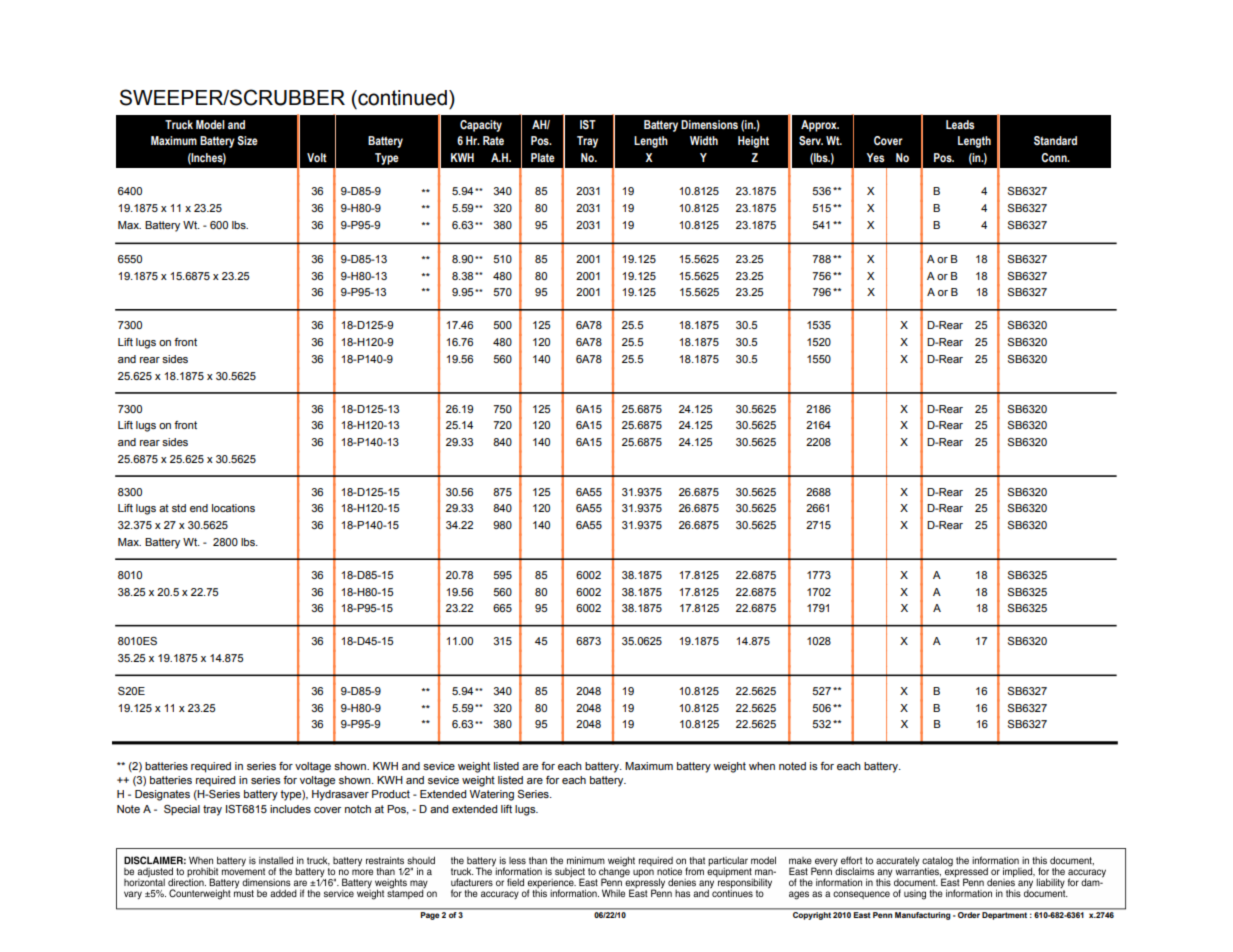  What do you see at coordinates (762, 766) in the screenshot?
I see `when` at bounding box center [762, 766].
